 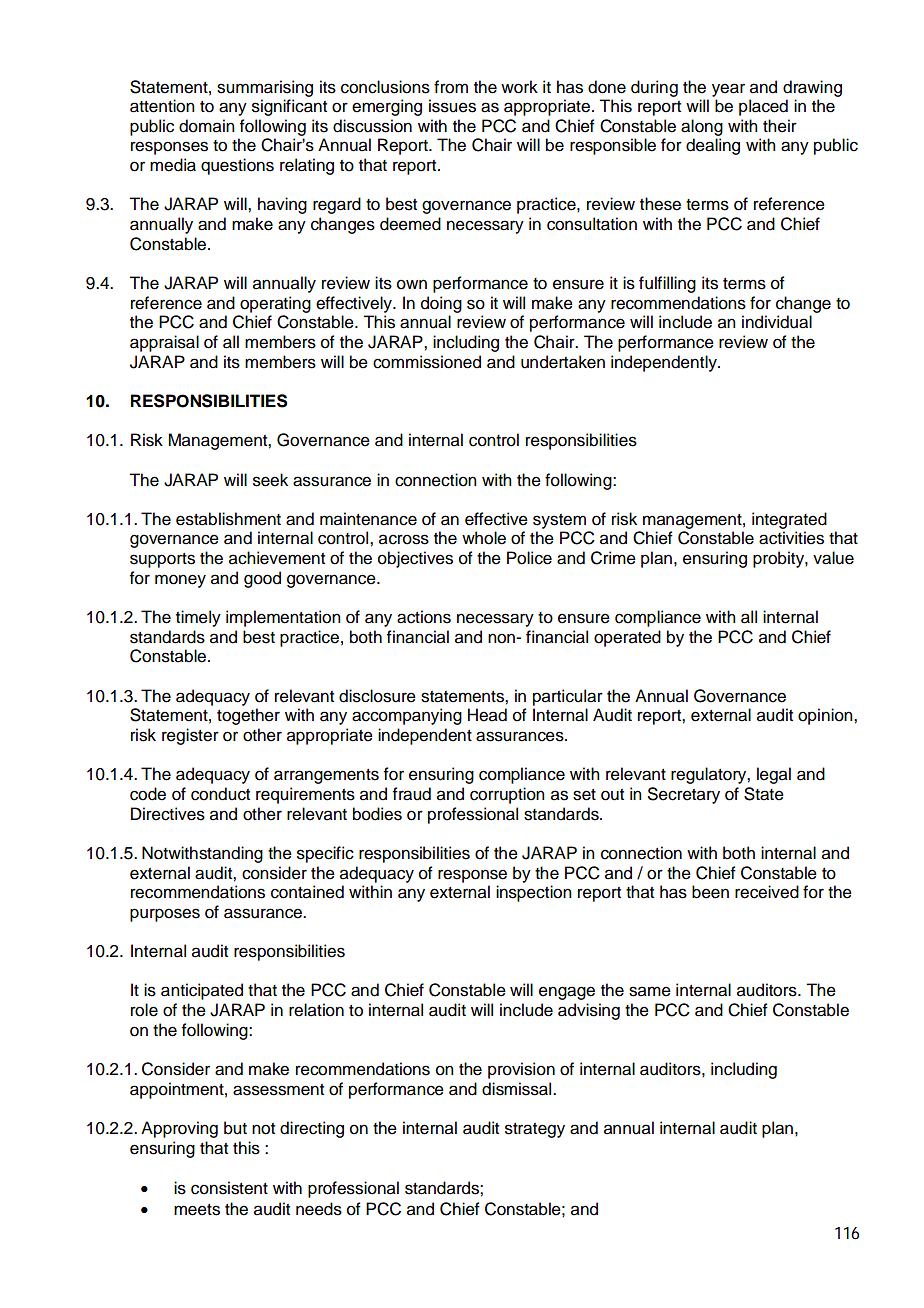 What do you see at coordinates (165, 915) in the document?
I see `purposes` at bounding box center [165, 915].
